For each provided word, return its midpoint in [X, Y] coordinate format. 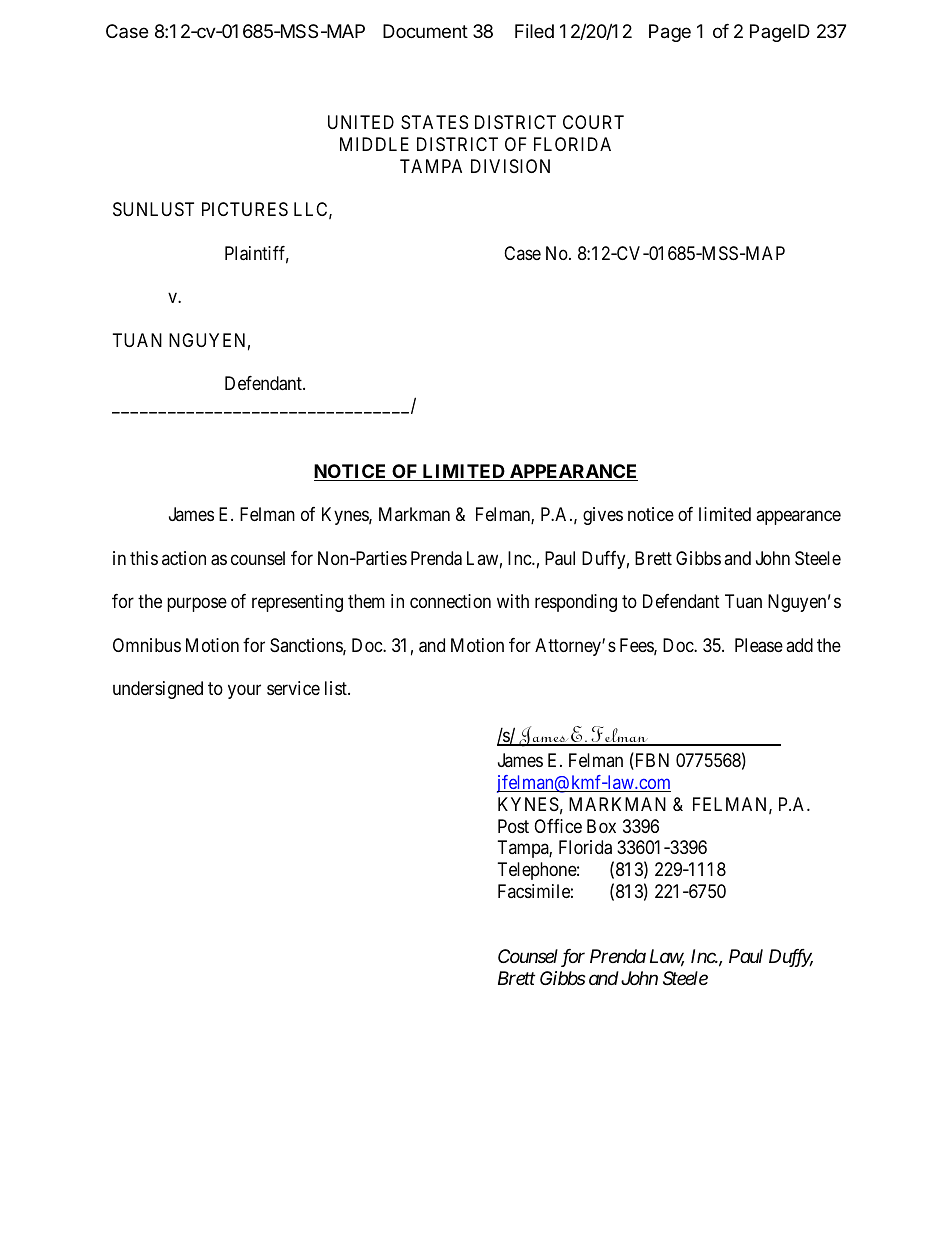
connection [450, 601]
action [184, 558]
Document [425, 31]
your [244, 692]
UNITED [361, 122]
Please [759, 645]
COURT [593, 122]
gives [603, 516]
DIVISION [510, 166]
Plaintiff [257, 254]
